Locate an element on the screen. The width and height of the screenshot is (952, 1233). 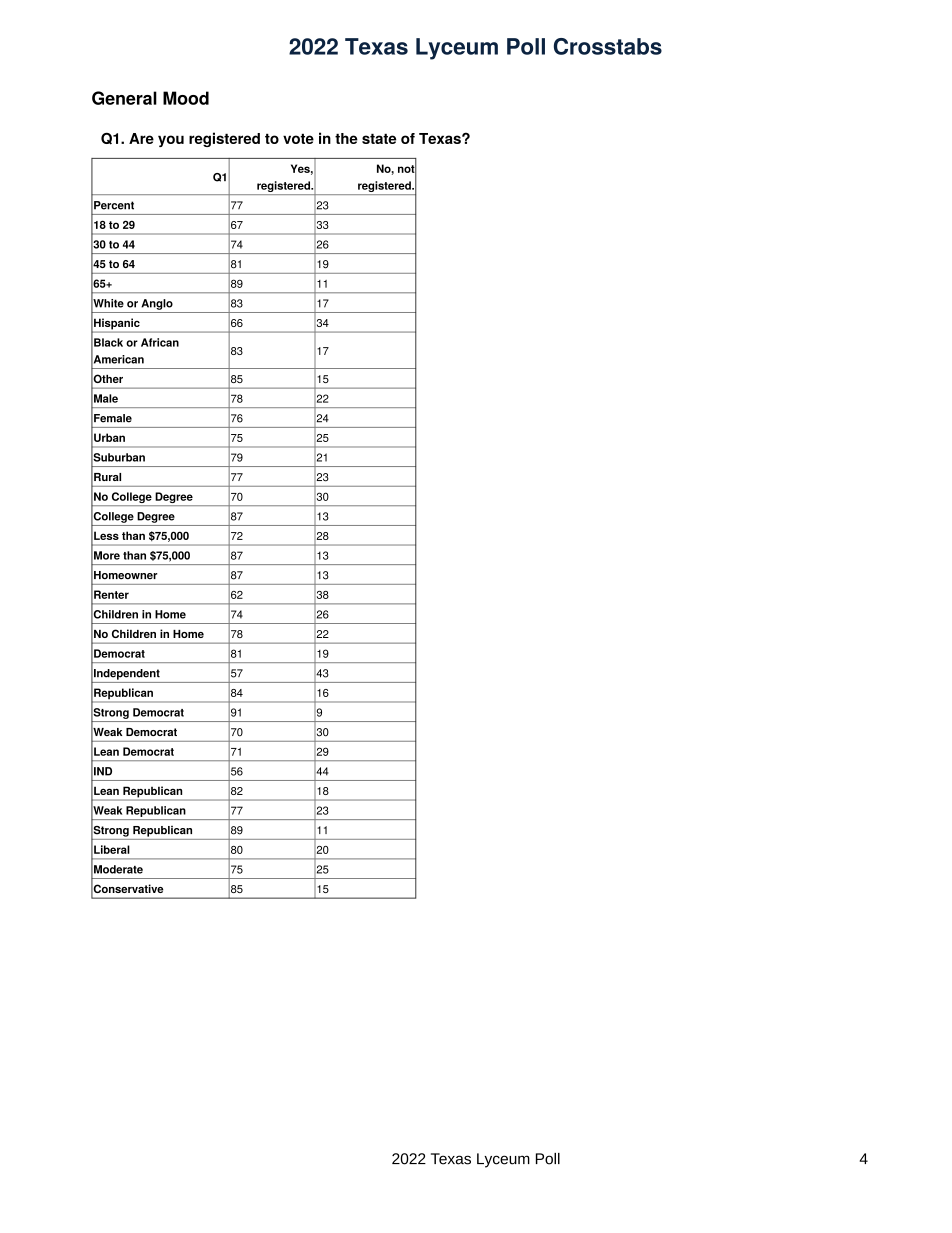
Anglo is located at coordinates (157, 304).
